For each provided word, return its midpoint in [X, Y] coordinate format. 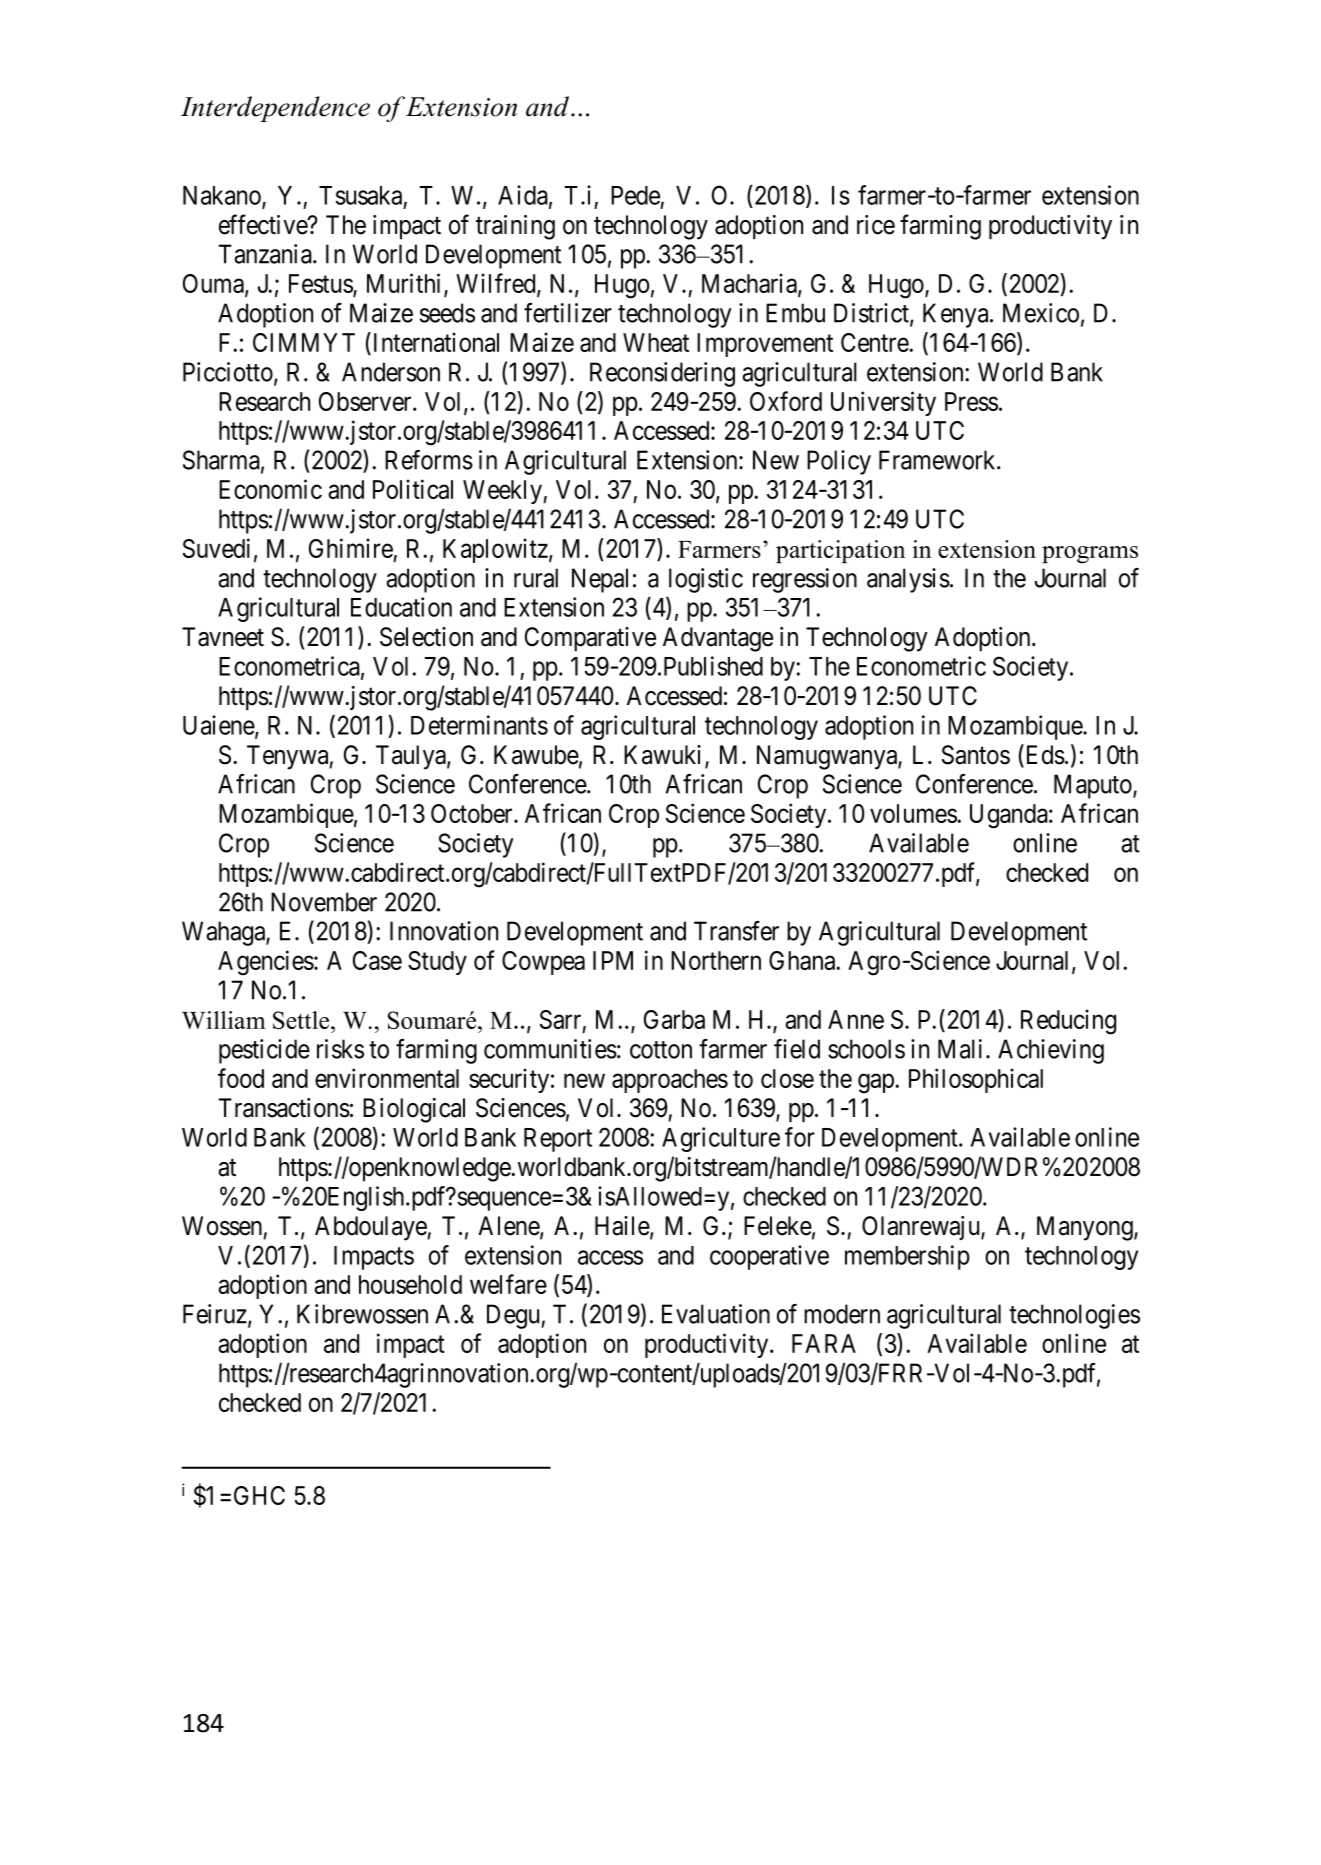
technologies [1074, 1316]
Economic [270, 489]
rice [876, 225]
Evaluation [716, 1314]
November [324, 902]
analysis [908, 580]
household [410, 1284]
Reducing [1068, 1022]
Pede [635, 195]
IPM [613, 960]
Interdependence [275, 109]
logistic [706, 580]
